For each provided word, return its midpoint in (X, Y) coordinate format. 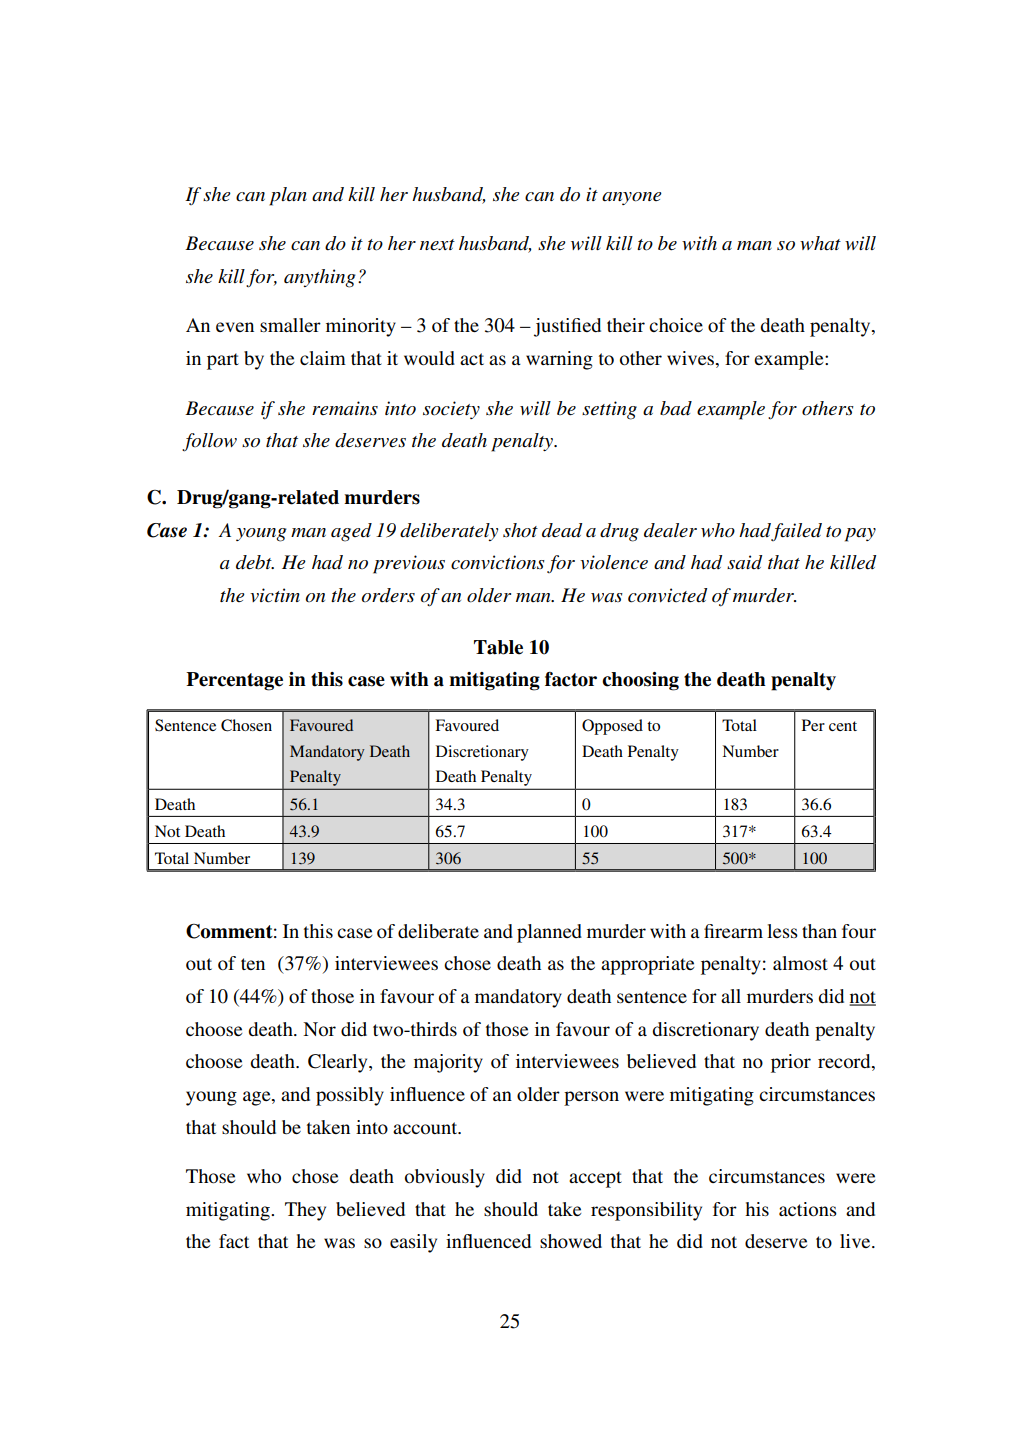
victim (275, 595)
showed (571, 1241)
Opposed (612, 727)
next (437, 245)
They (305, 1211)
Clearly (339, 1063)
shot (520, 530)
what (820, 243)
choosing (640, 681)
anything (320, 278)
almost (800, 963)
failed (796, 532)
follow (209, 442)
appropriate (647, 965)
